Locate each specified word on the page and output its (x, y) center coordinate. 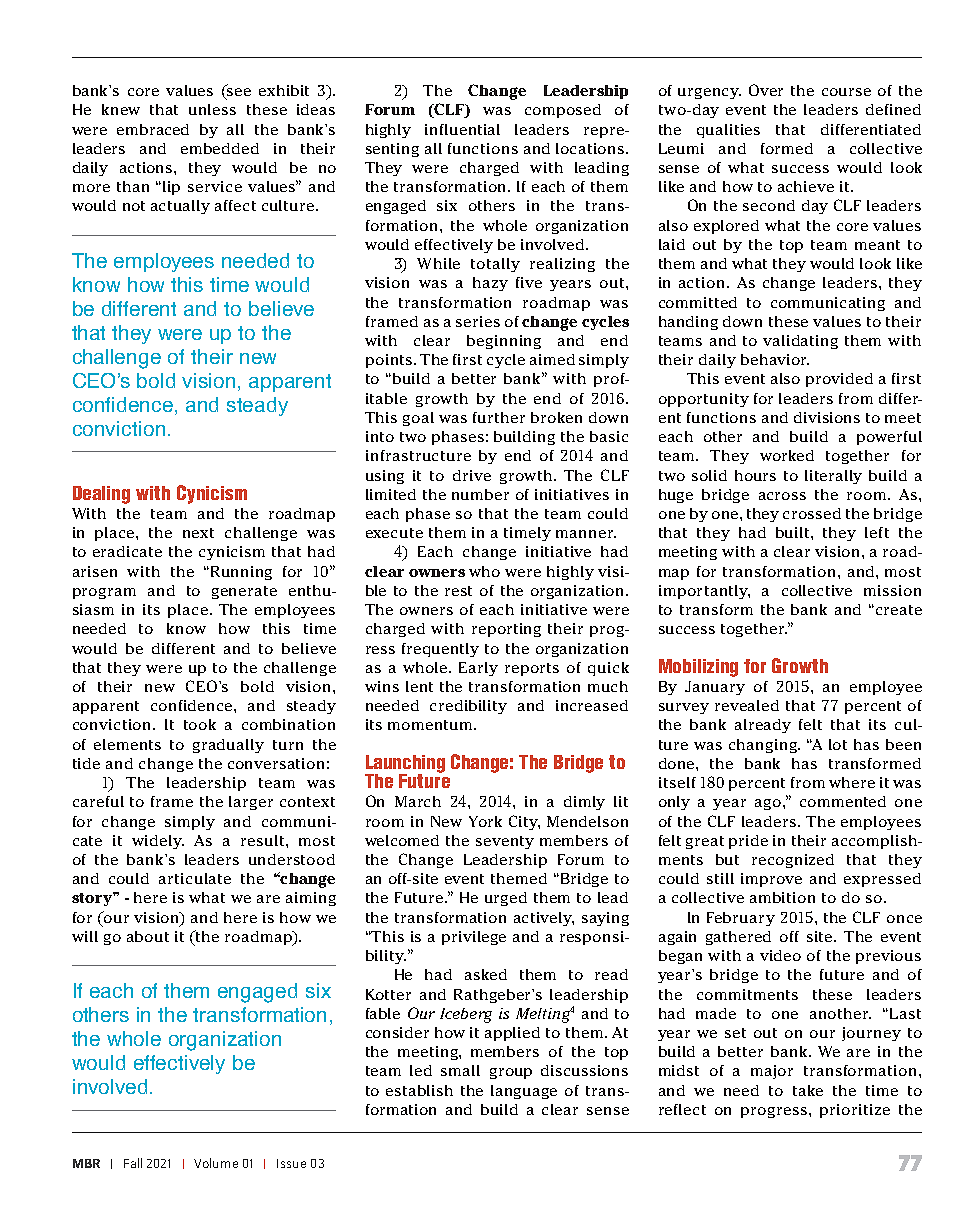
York (485, 821)
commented (843, 801)
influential (462, 129)
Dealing (101, 495)
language (524, 1092)
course (846, 92)
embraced (153, 129)
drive (472, 475)
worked (787, 455)
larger (251, 803)
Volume (216, 1163)
